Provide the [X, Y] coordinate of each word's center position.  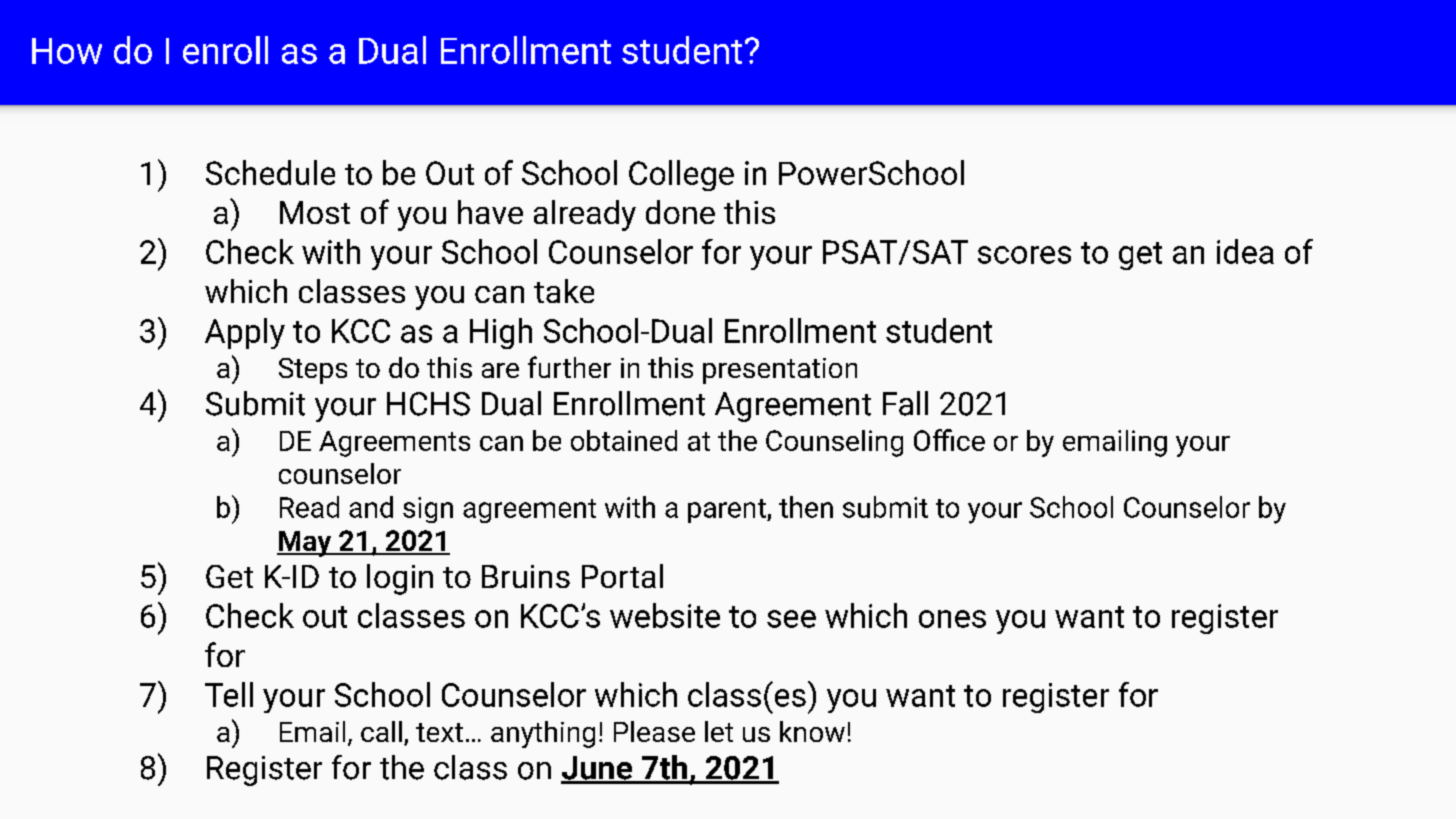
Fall [905, 403]
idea [1245, 251]
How [67, 51]
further [569, 367]
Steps [313, 371]
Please [654, 731]
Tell [229, 694]
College [681, 175]
